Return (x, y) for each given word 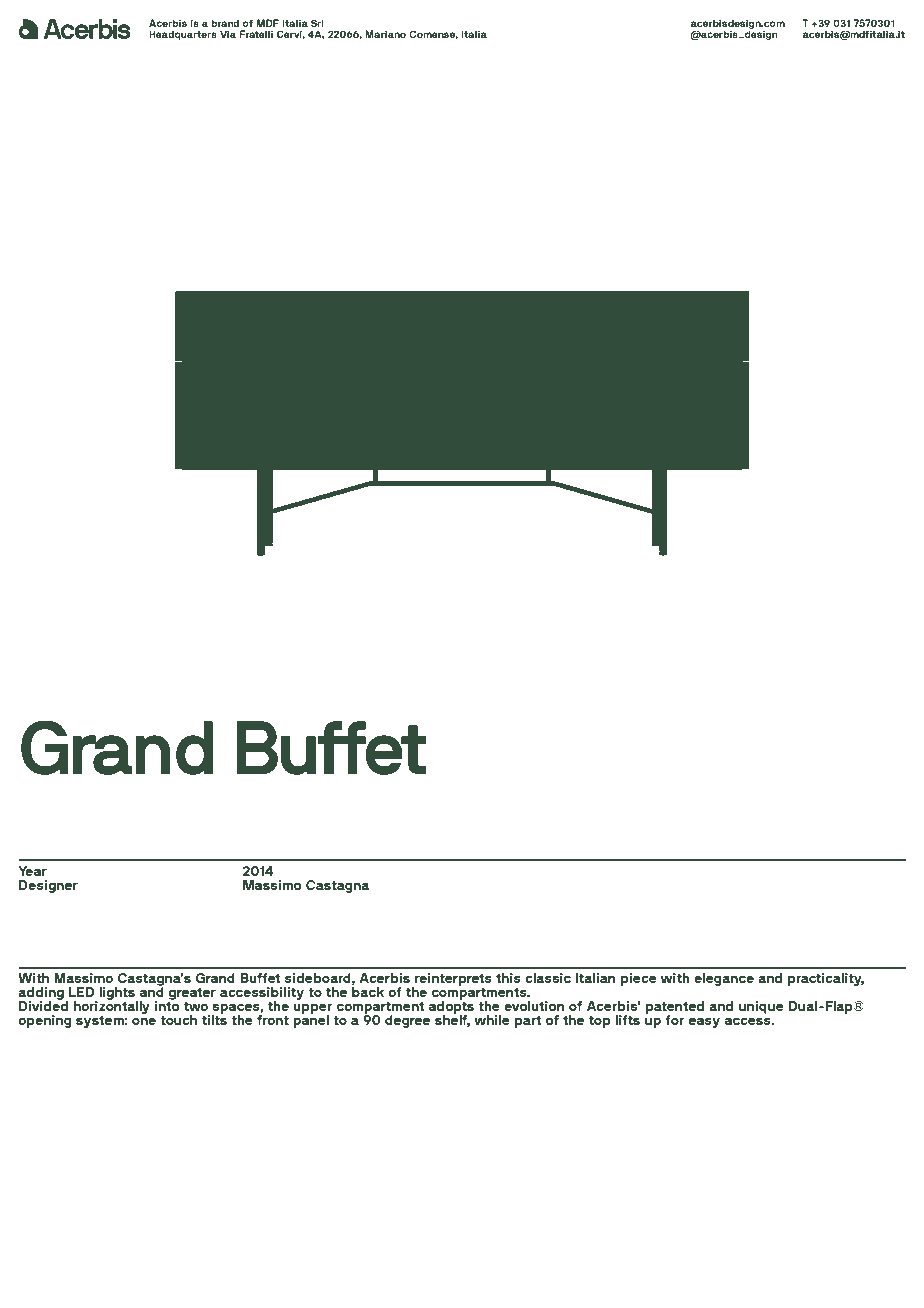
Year (32, 871)
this (508, 978)
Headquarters (183, 35)
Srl (317, 23)
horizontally (112, 1006)
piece (639, 979)
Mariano (385, 34)
